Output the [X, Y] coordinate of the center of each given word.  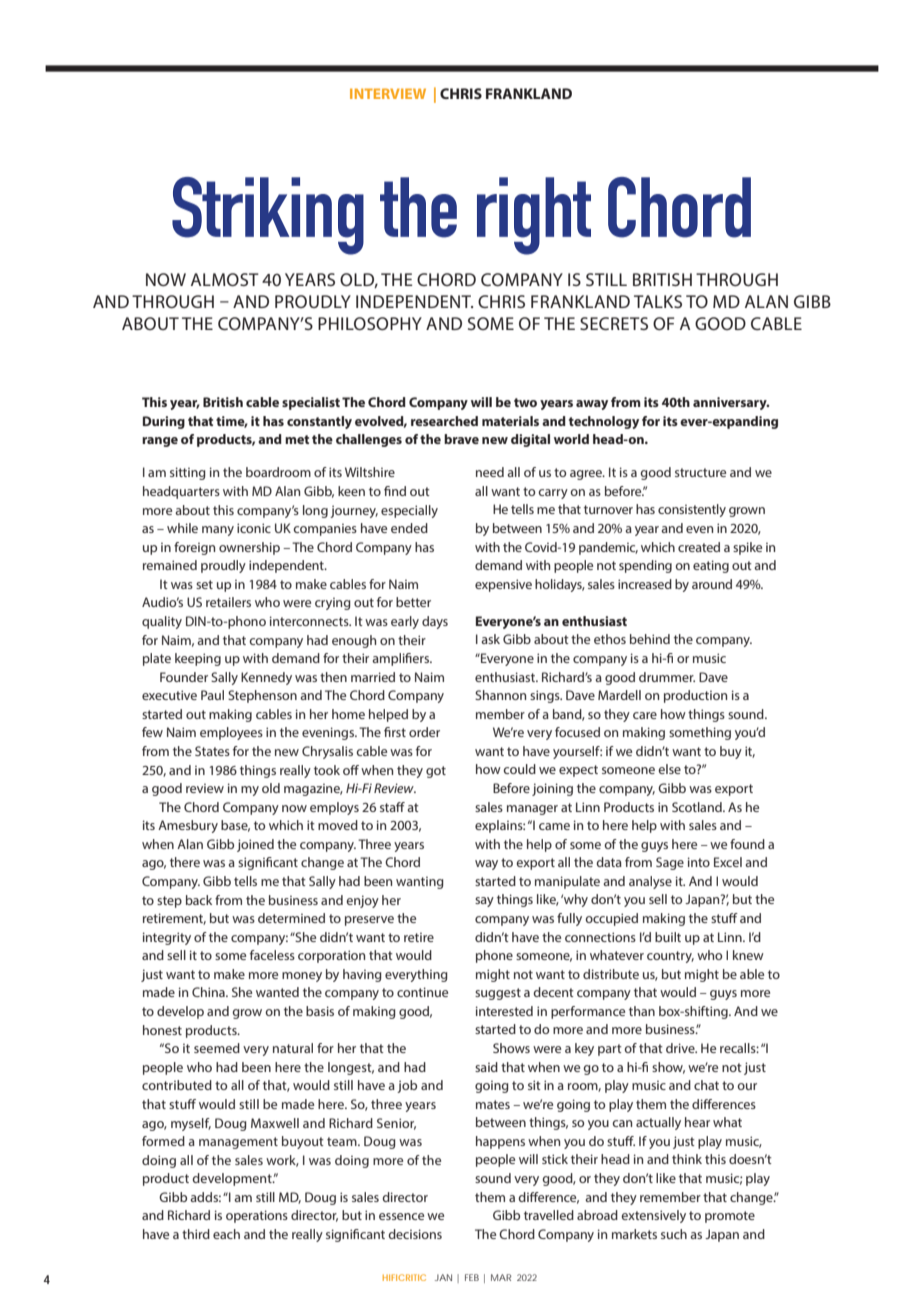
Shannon [500, 695]
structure [700, 472]
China [209, 992]
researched [444, 421]
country [670, 957]
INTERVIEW [388, 93]
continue [422, 992]
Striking [268, 216]
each [226, 1234]
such [674, 1234]
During [164, 422]
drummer [667, 677]
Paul [212, 695]
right [534, 216]
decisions [415, 1234]
